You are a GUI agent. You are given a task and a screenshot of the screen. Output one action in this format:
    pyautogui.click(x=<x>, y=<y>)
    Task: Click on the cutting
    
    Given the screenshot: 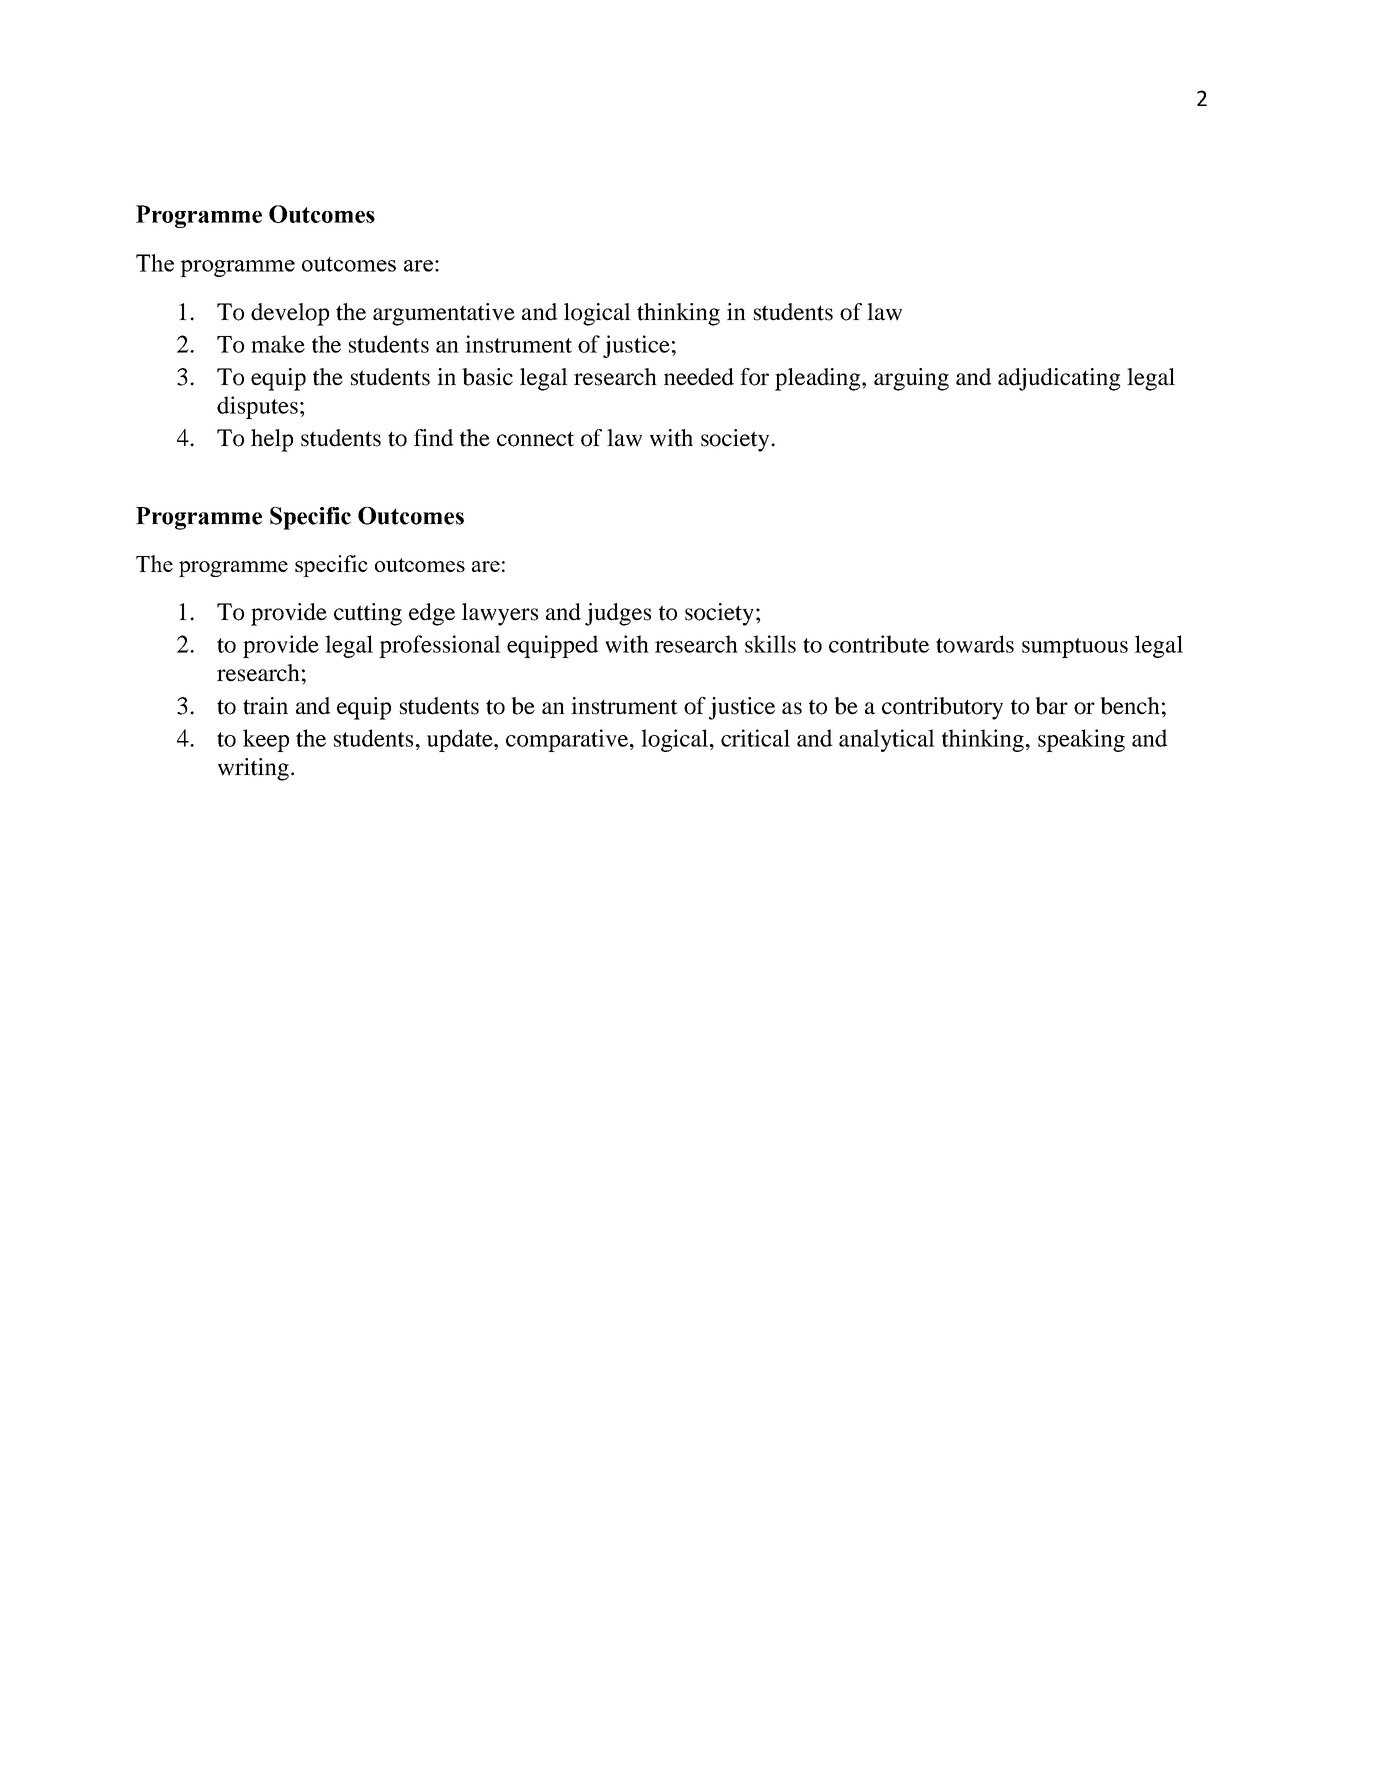 What is the action you would take?
    pyautogui.click(x=368, y=614)
